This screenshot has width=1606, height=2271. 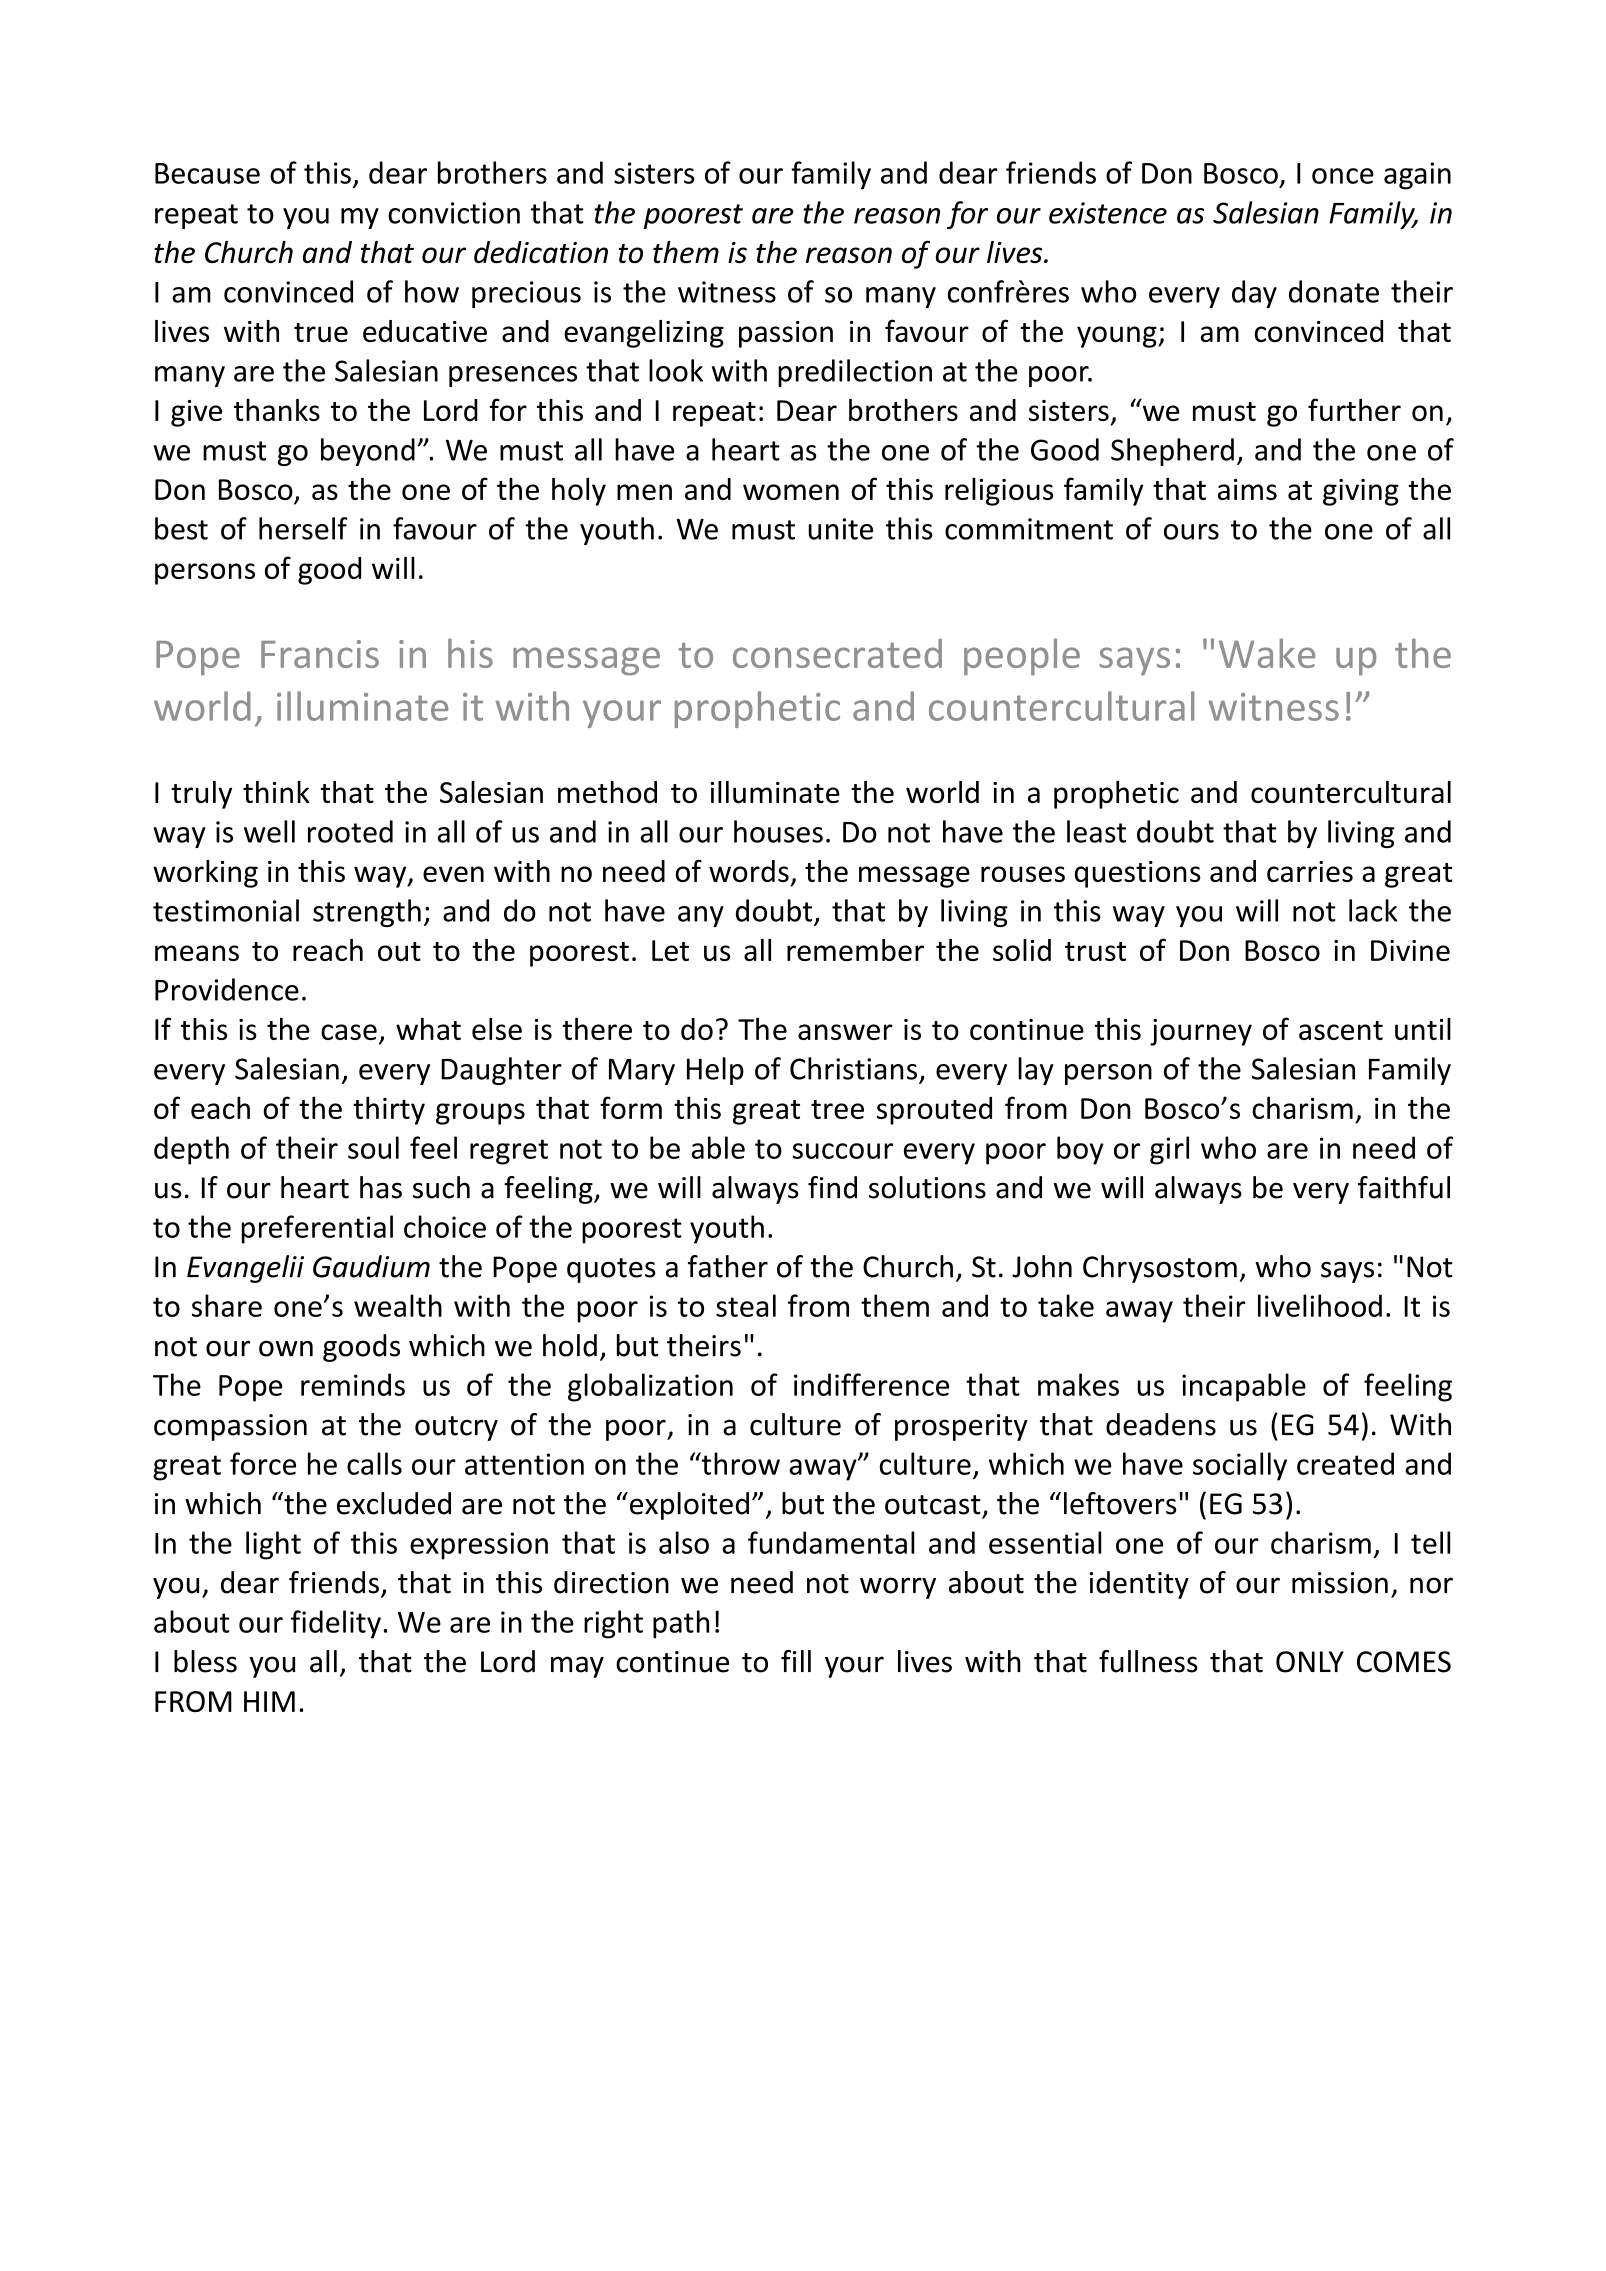 I want to click on fidelity, so click(x=336, y=1624).
